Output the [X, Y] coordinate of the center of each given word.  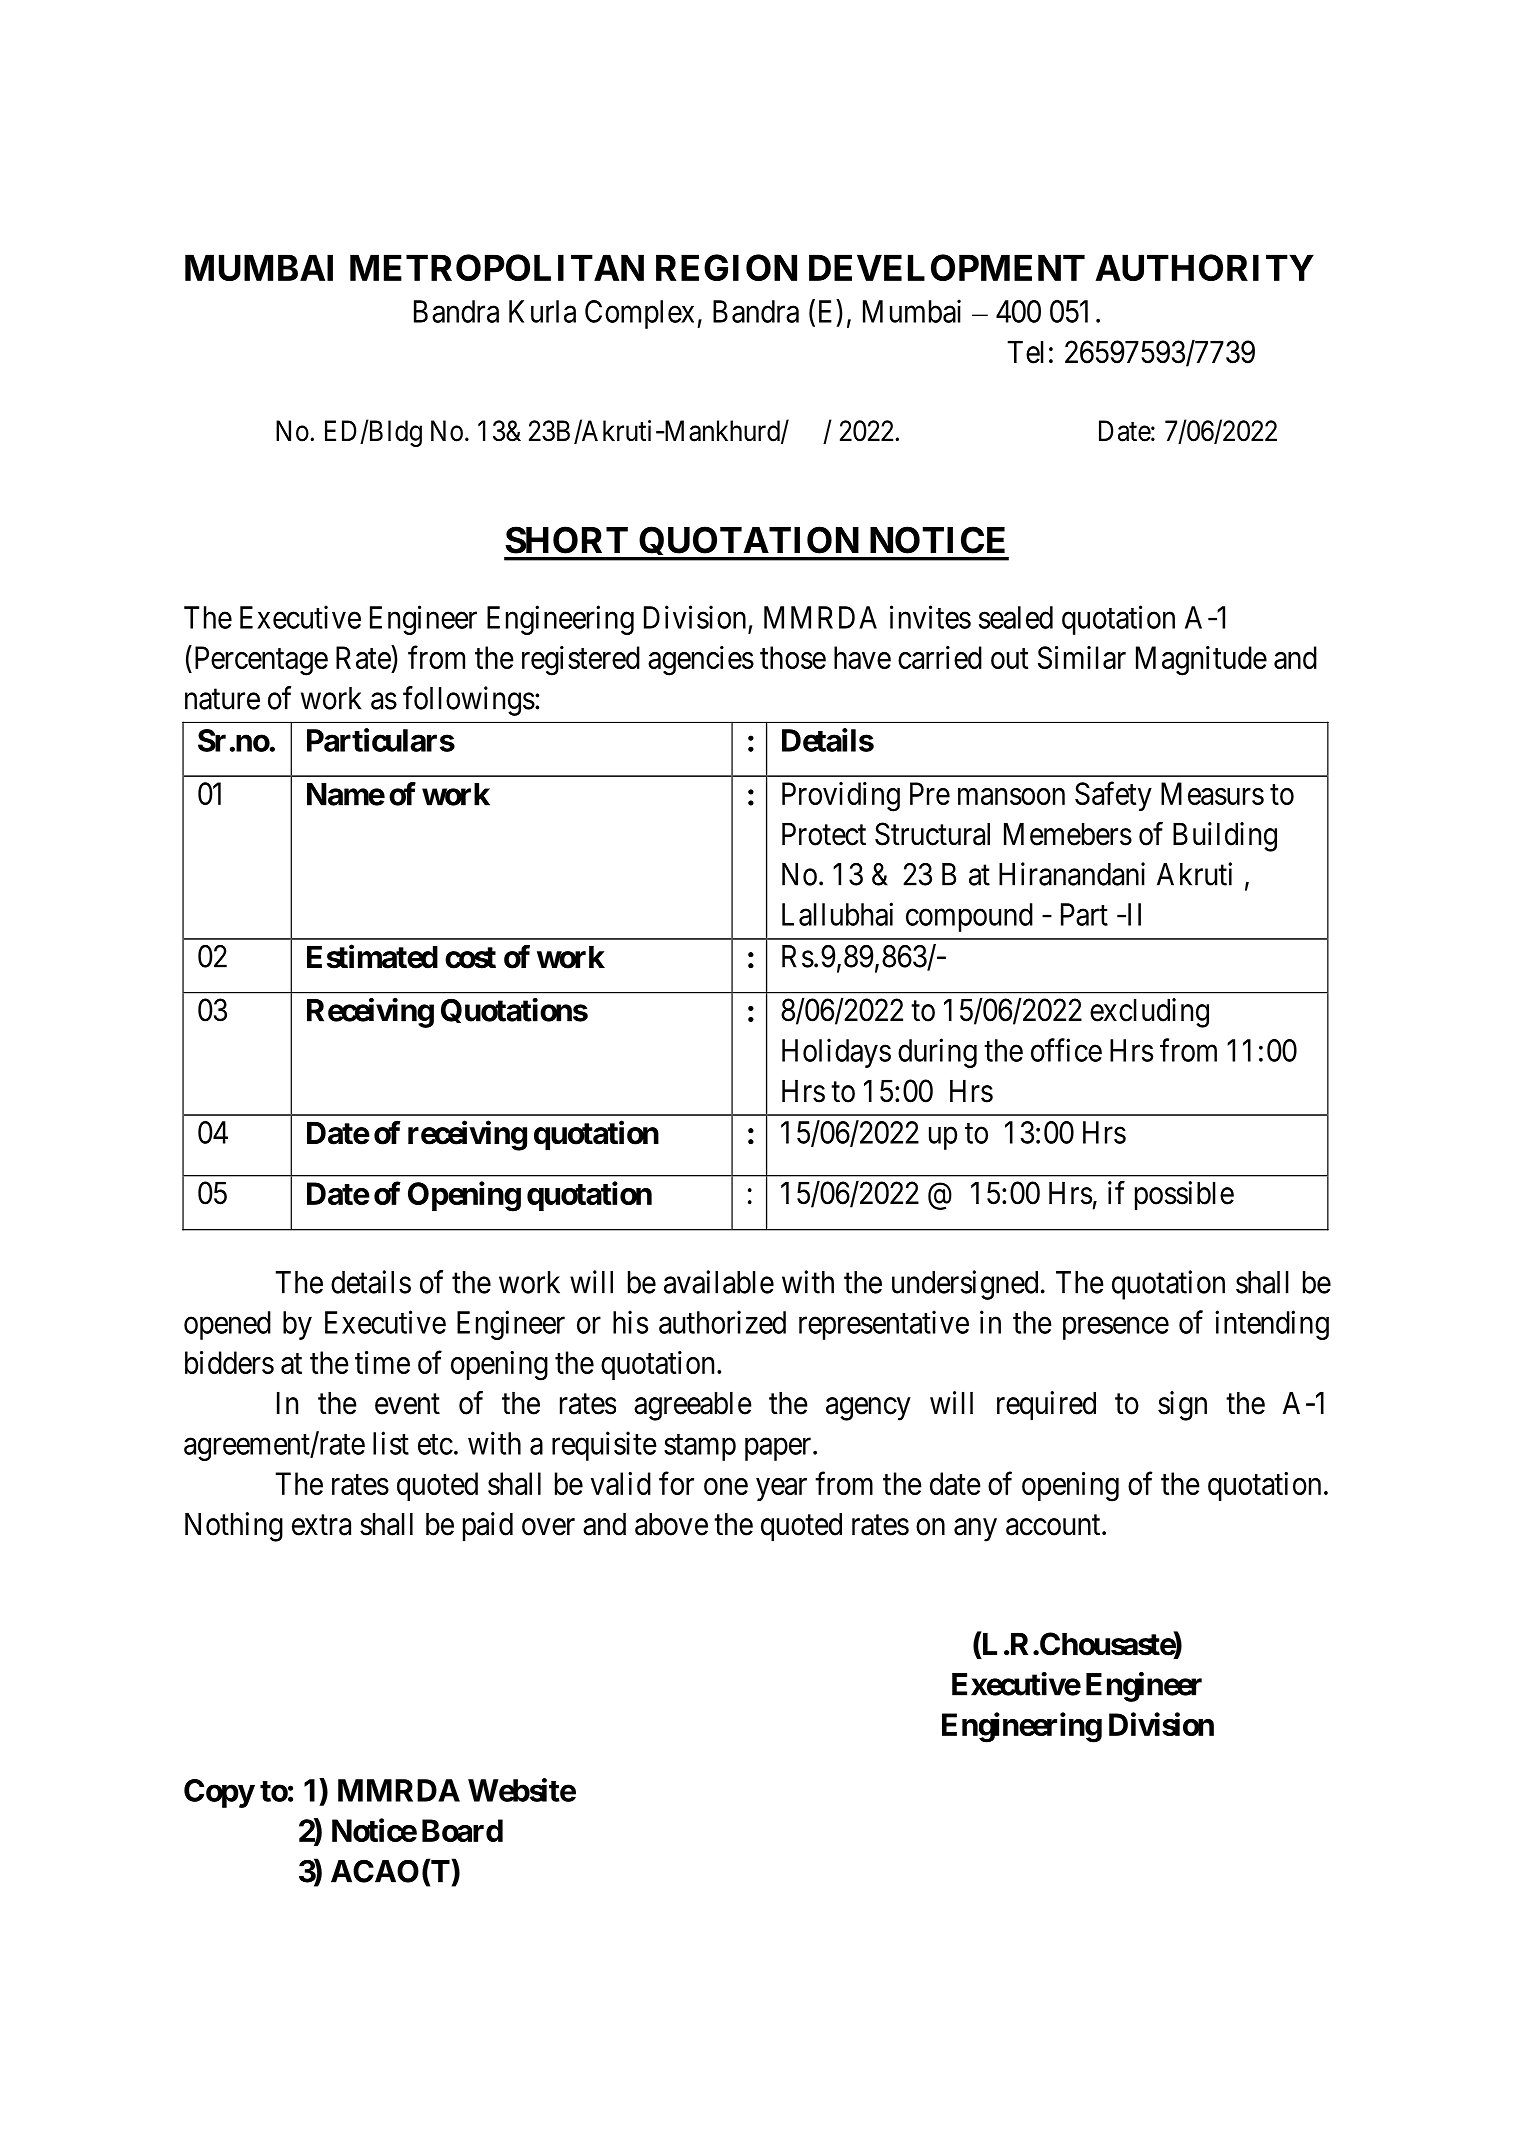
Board [462, 1830]
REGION [726, 267]
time [382, 1362]
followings [469, 701]
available [719, 1282]
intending [1272, 1325]
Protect [824, 834]
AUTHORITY [1204, 267]
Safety [1113, 796]
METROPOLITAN [497, 267]
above [671, 1524]
